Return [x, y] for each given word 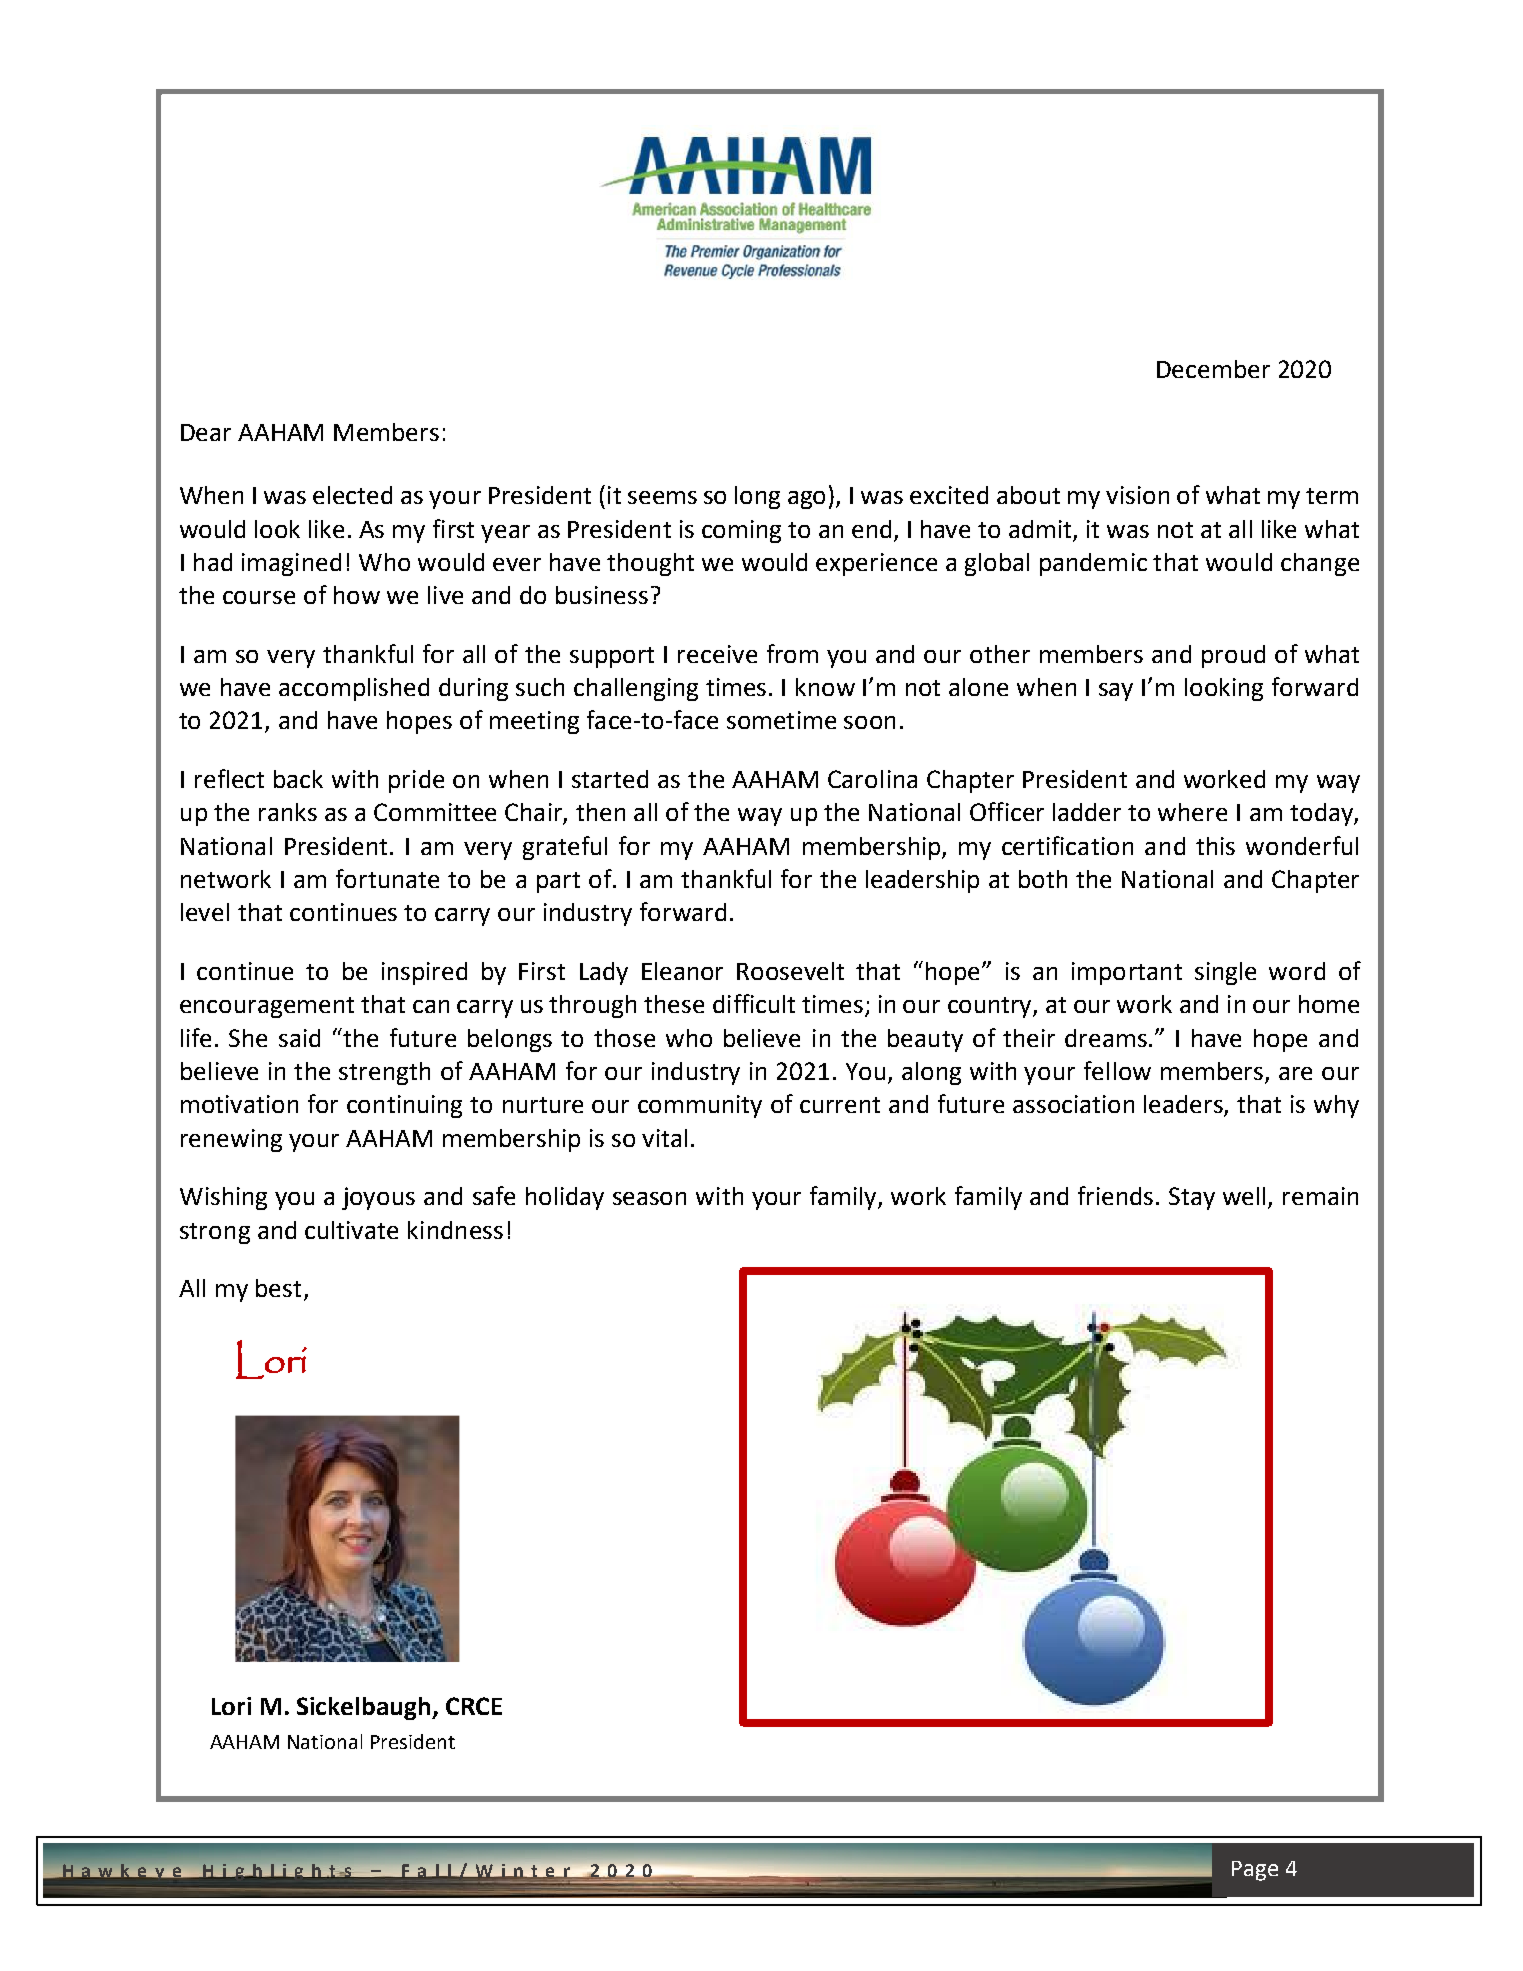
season [649, 1198]
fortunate [387, 878]
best [278, 1288]
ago [806, 500]
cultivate [351, 1230]
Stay [1192, 1198]
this [1215, 846]
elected [352, 495]
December [1213, 369]
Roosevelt [790, 971]
